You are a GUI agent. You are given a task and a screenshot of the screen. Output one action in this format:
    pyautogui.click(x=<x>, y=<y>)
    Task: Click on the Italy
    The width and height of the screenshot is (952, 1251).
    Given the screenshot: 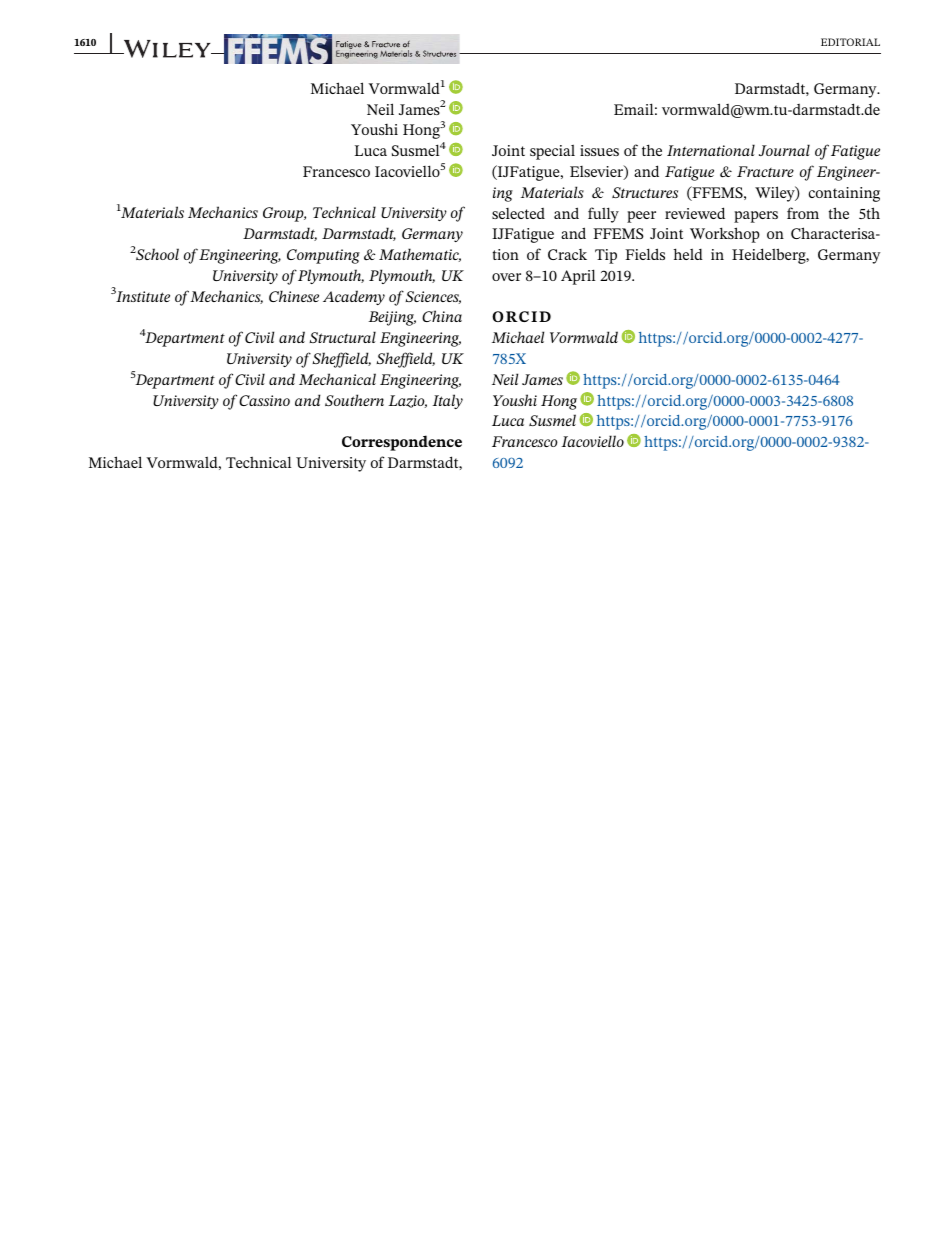 What is the action you would take?
    pyautogui.click(x=447, y=401)
